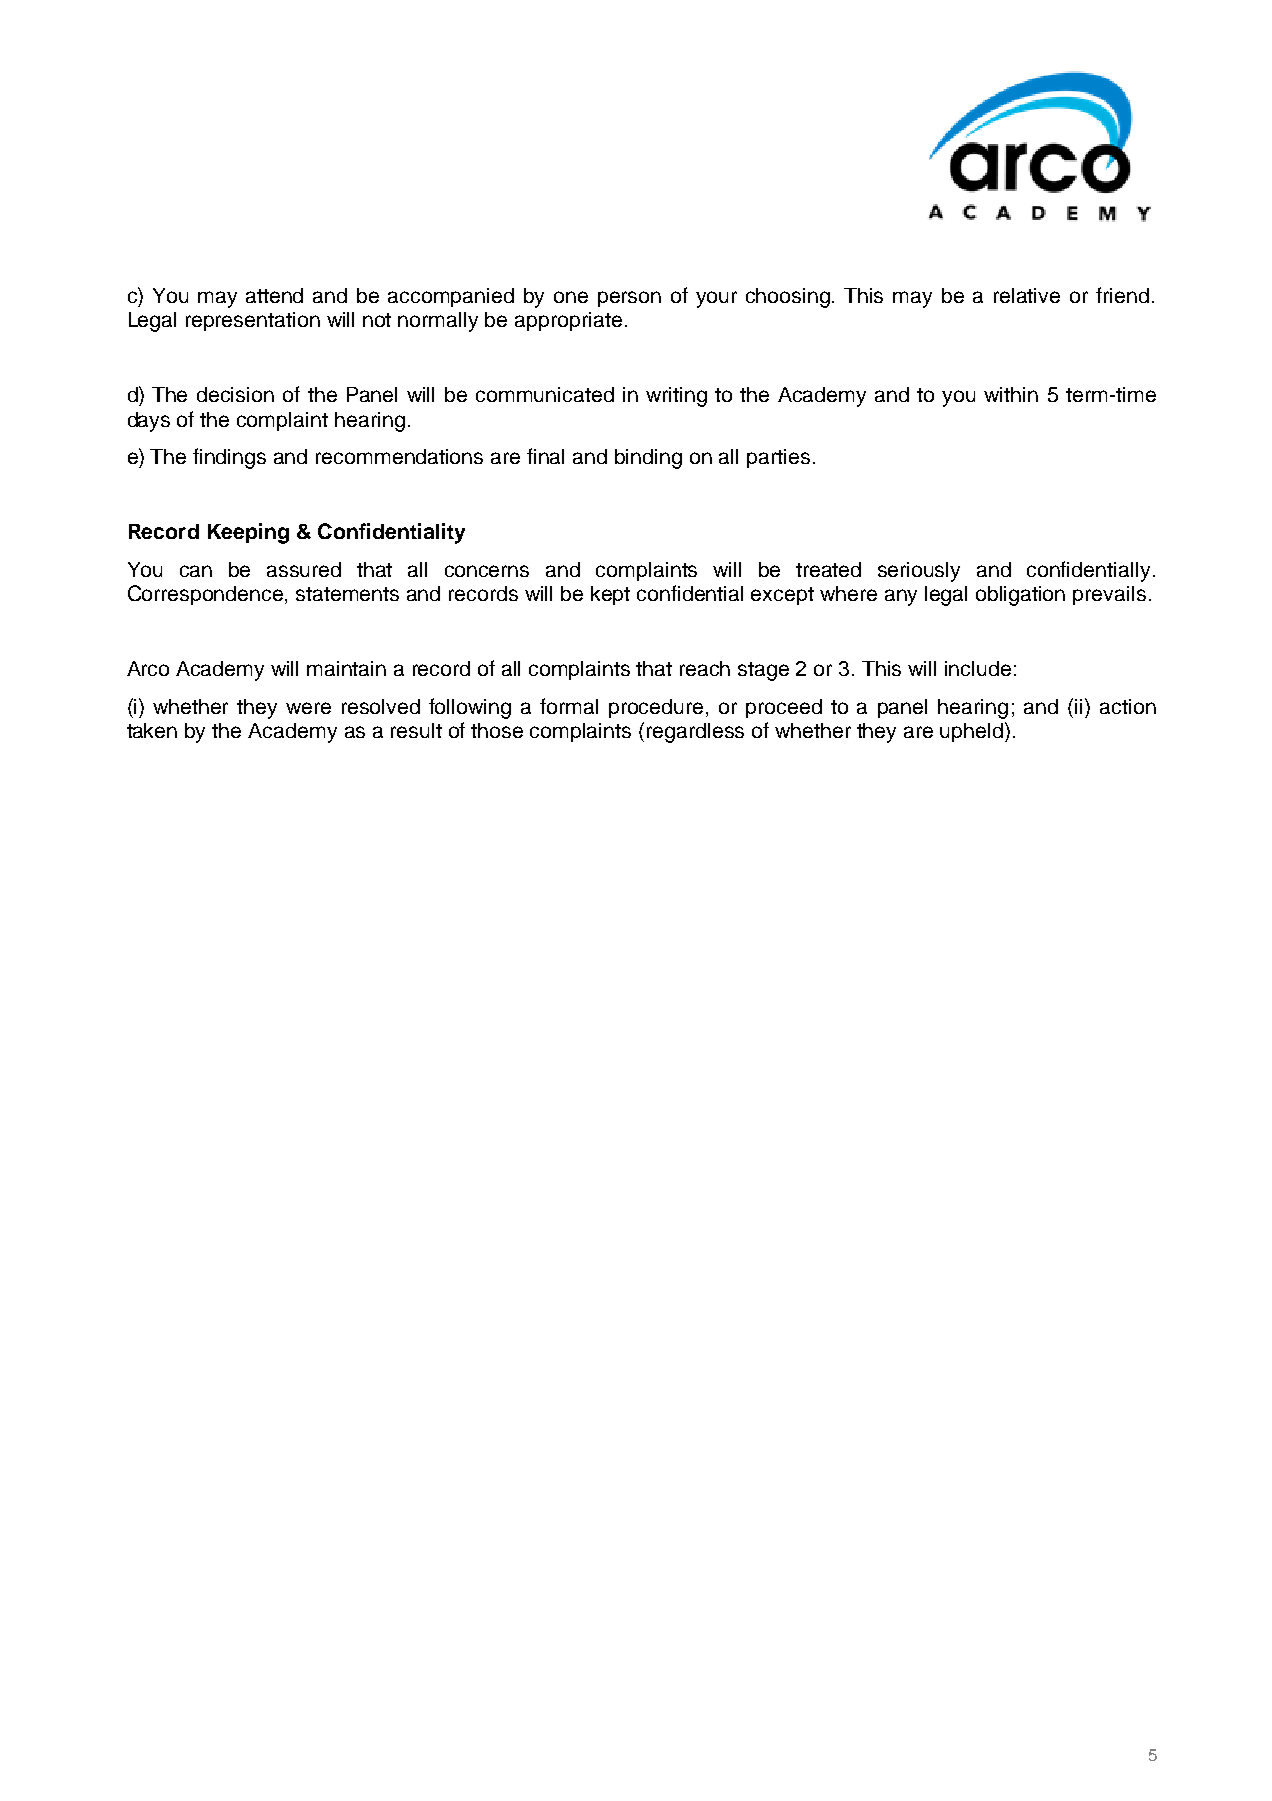 Image resolution: width=1272 pixels, height=1801 pixels. Describe the element at coordinates (308, 708) in the screenshot. I see `were` at that location.
